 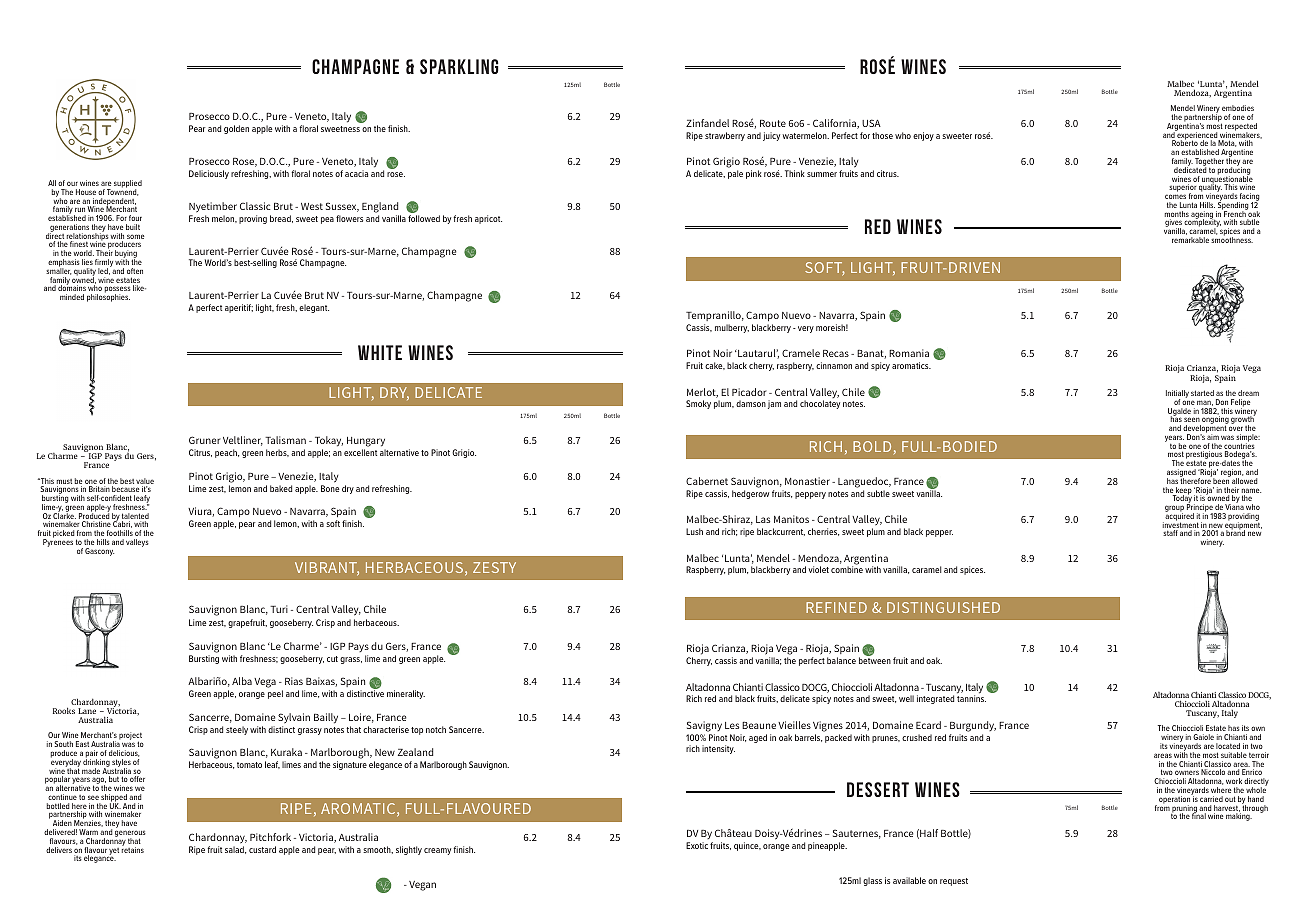 I want to click on value, so click(x=145, y=482).
